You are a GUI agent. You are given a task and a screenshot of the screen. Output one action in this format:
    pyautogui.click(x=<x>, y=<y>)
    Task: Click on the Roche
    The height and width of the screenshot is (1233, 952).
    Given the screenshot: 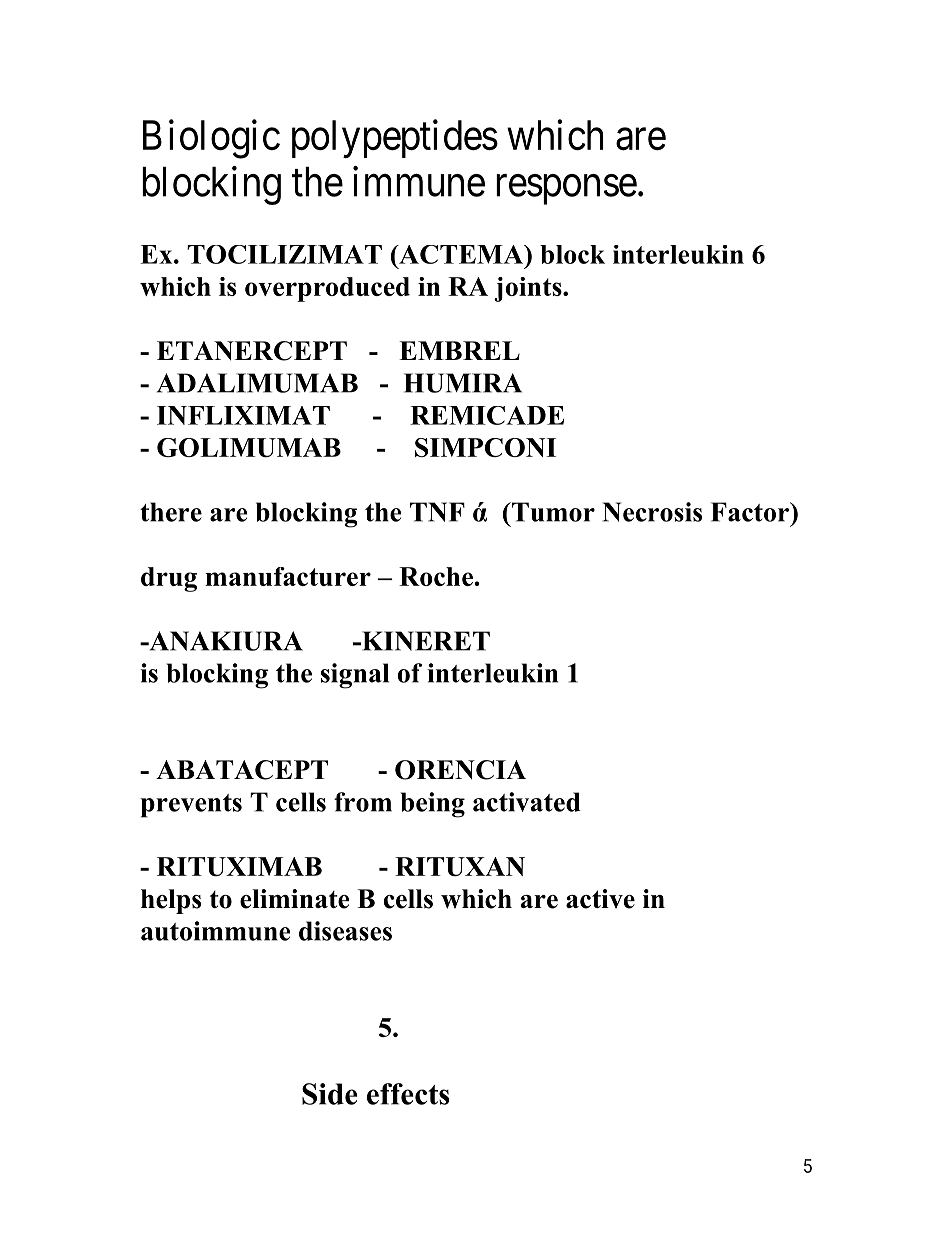 What is the action you would take?
    pyautogui.click(x=437, y=576)
